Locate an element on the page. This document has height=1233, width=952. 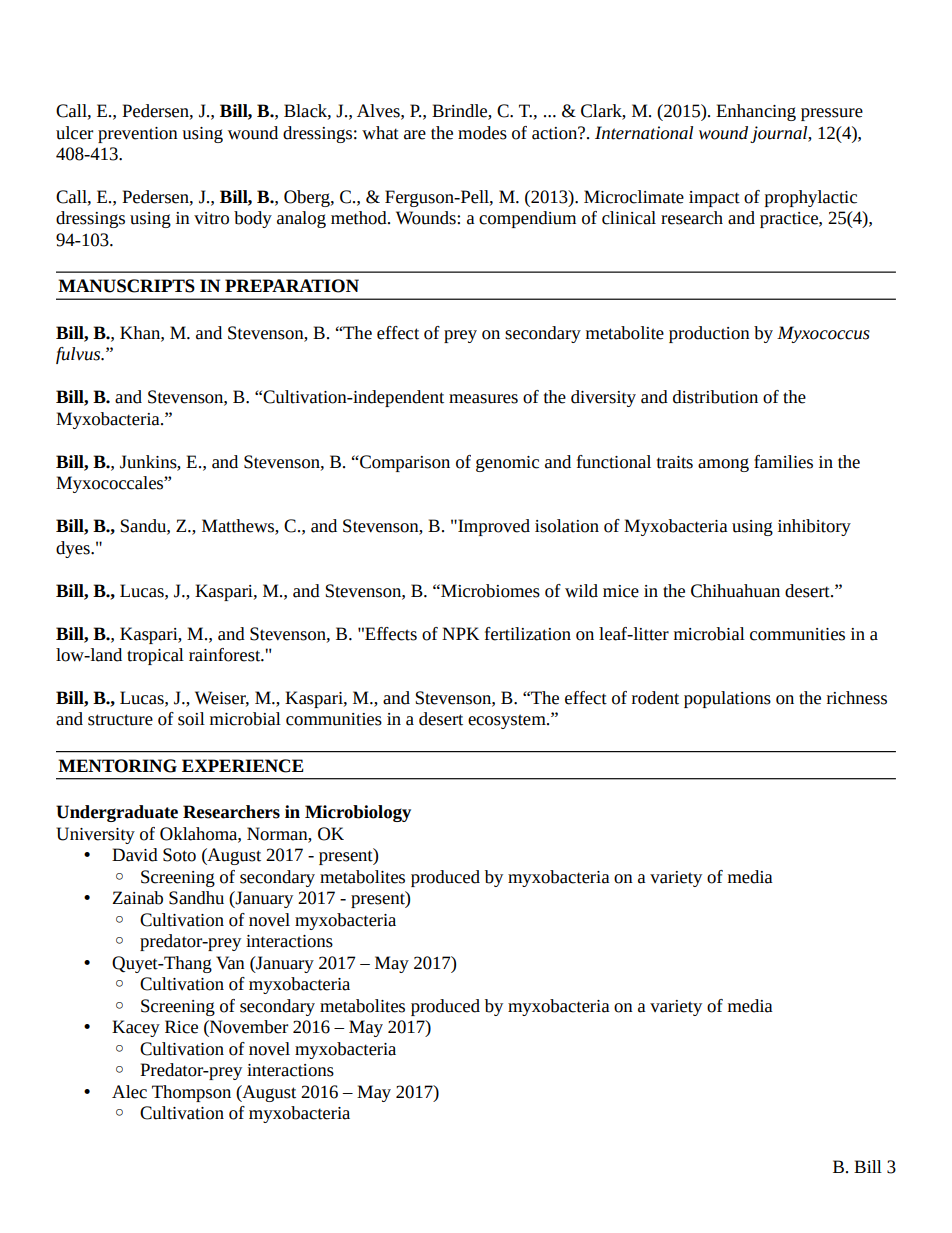
modes is located at coordinates (482, 133).
